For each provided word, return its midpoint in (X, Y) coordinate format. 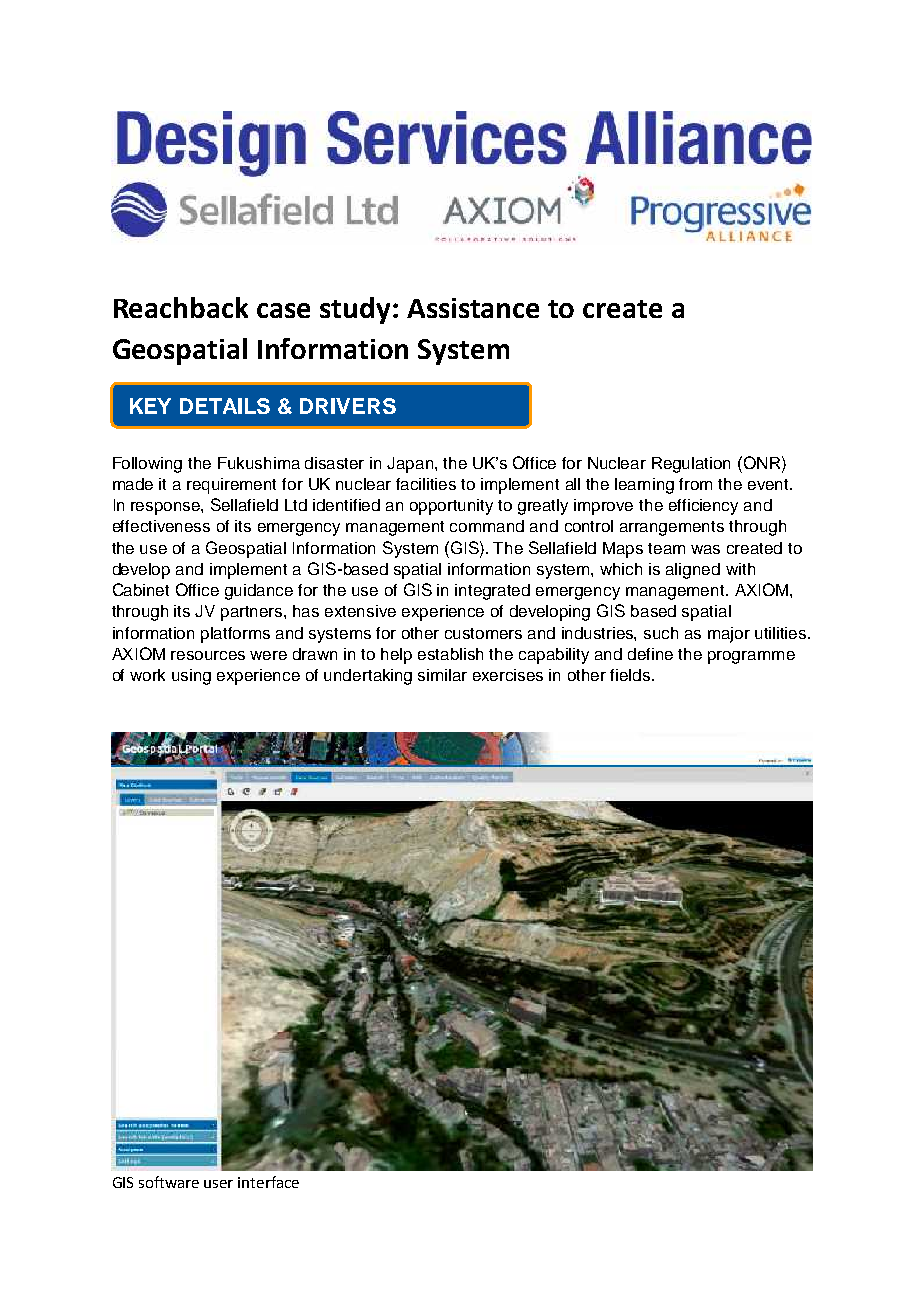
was (705, 549)
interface (268, 1182)
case (283, 310)
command (487, 526)
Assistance (473, 308)
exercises (508, 675)
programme (751, 657)
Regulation (691, 465)
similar (442, 675)
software (169, 1182)
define (650, 654)
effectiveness (161, 526)
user (218, 1184)
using (191, 677)
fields (631, 675)
